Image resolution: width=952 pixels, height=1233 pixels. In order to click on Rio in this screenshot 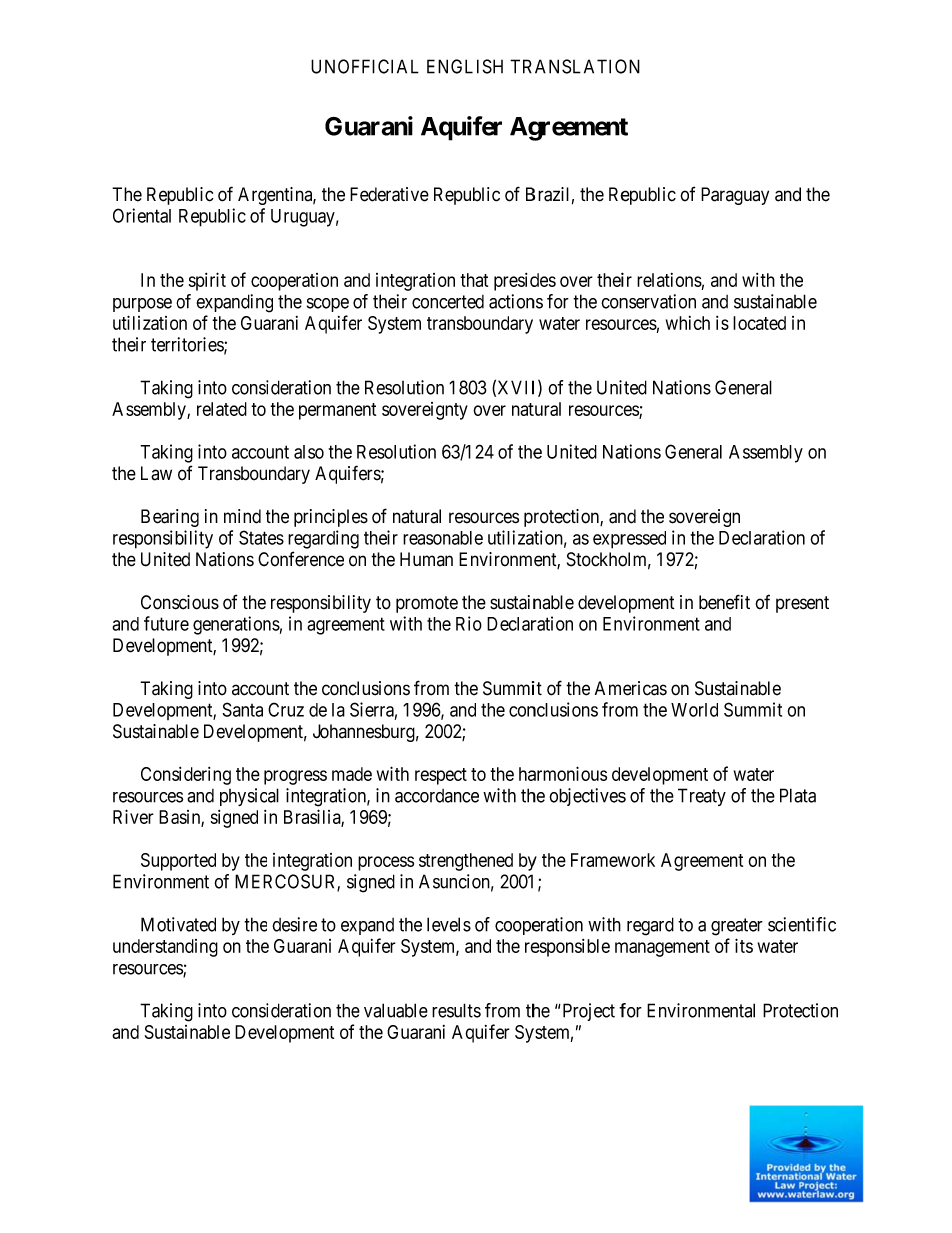, I will do `click(469, 623)`.
